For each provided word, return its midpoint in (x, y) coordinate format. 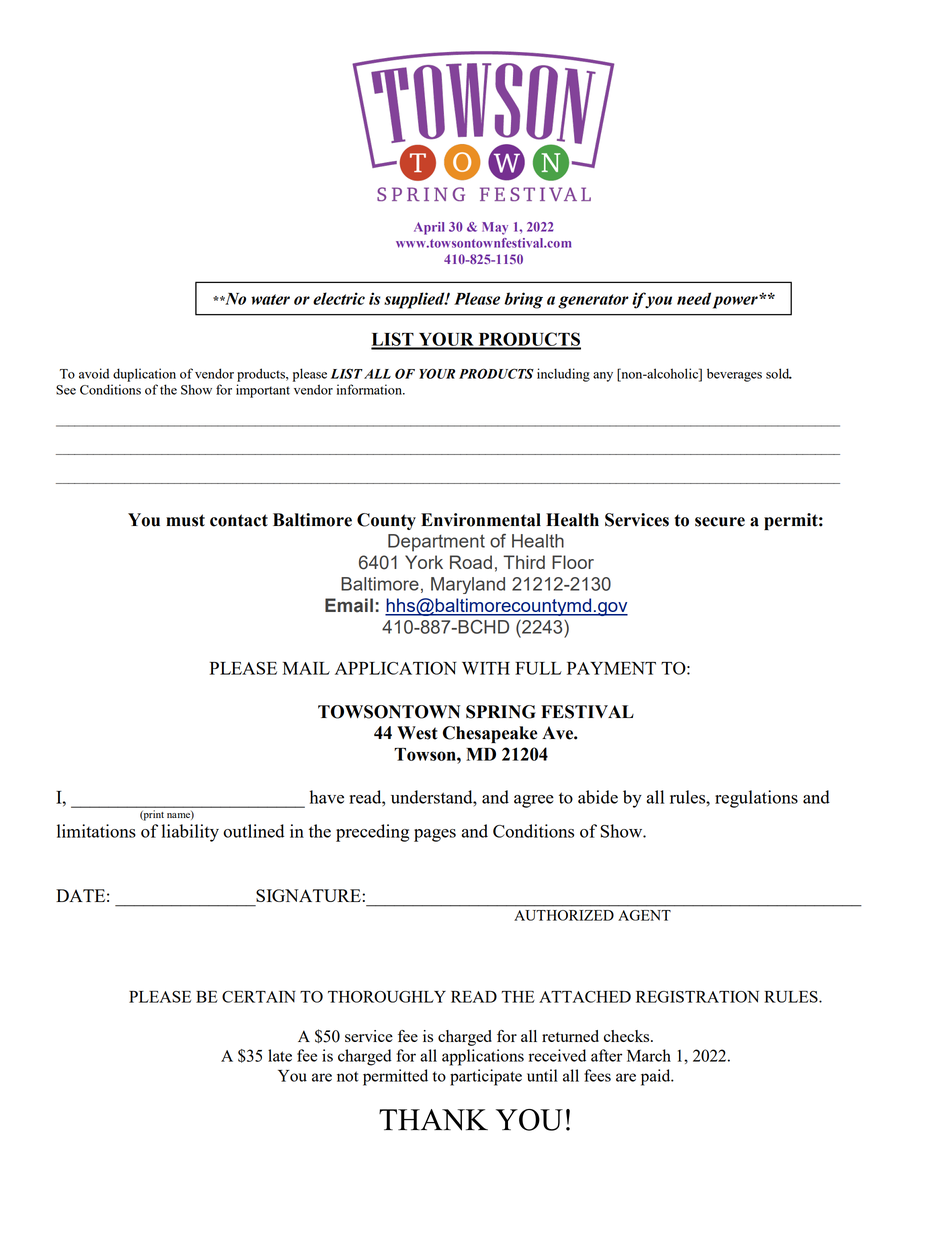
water (270, 299)
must (185, 520)
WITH (486, 668)
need (694, 298)
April (429, 228)
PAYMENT (611, 668)
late (280, 1055)
